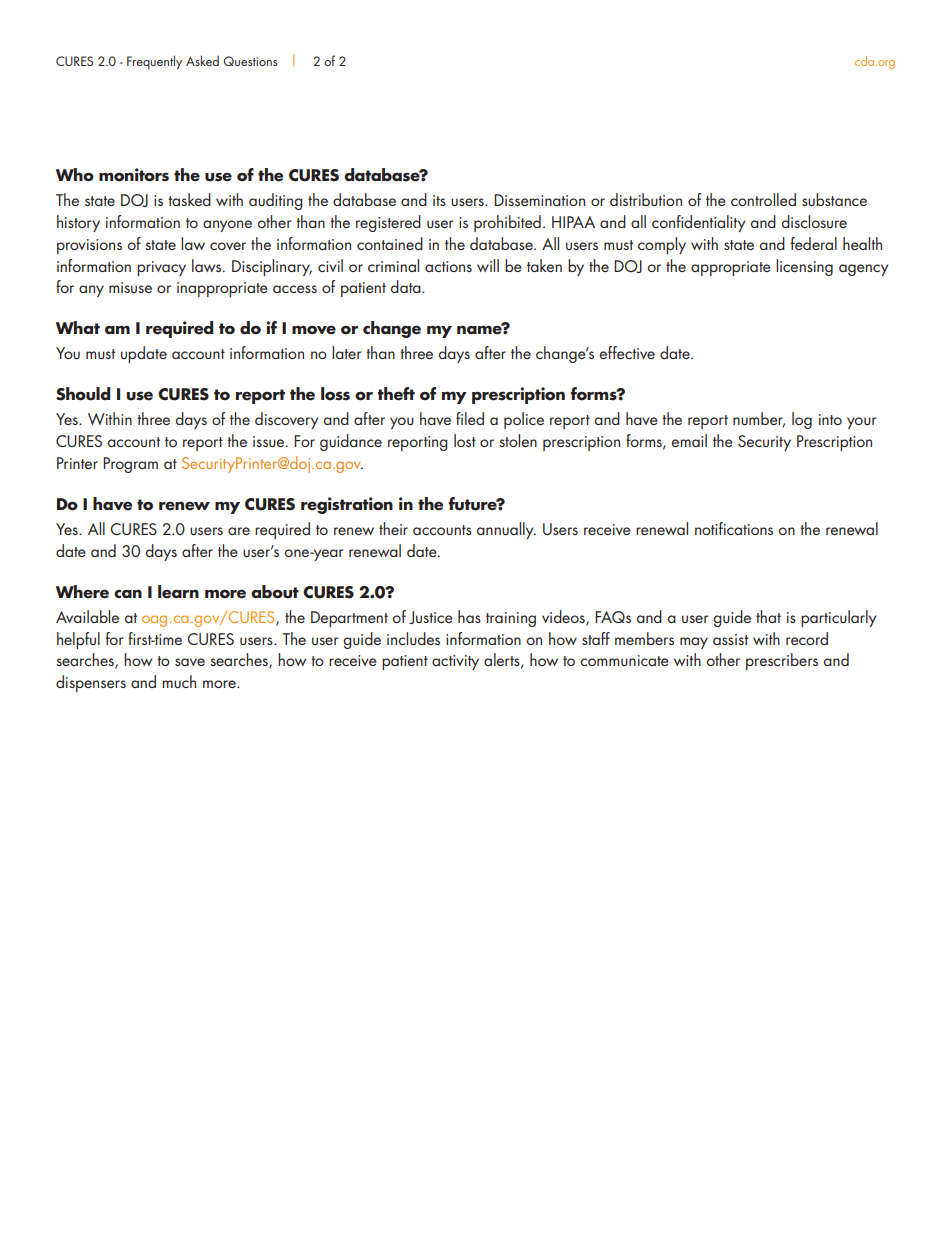  What do you see at coordinates (782, 661) in the document?
I see `prescribers` at bounding box center [782, 661].
